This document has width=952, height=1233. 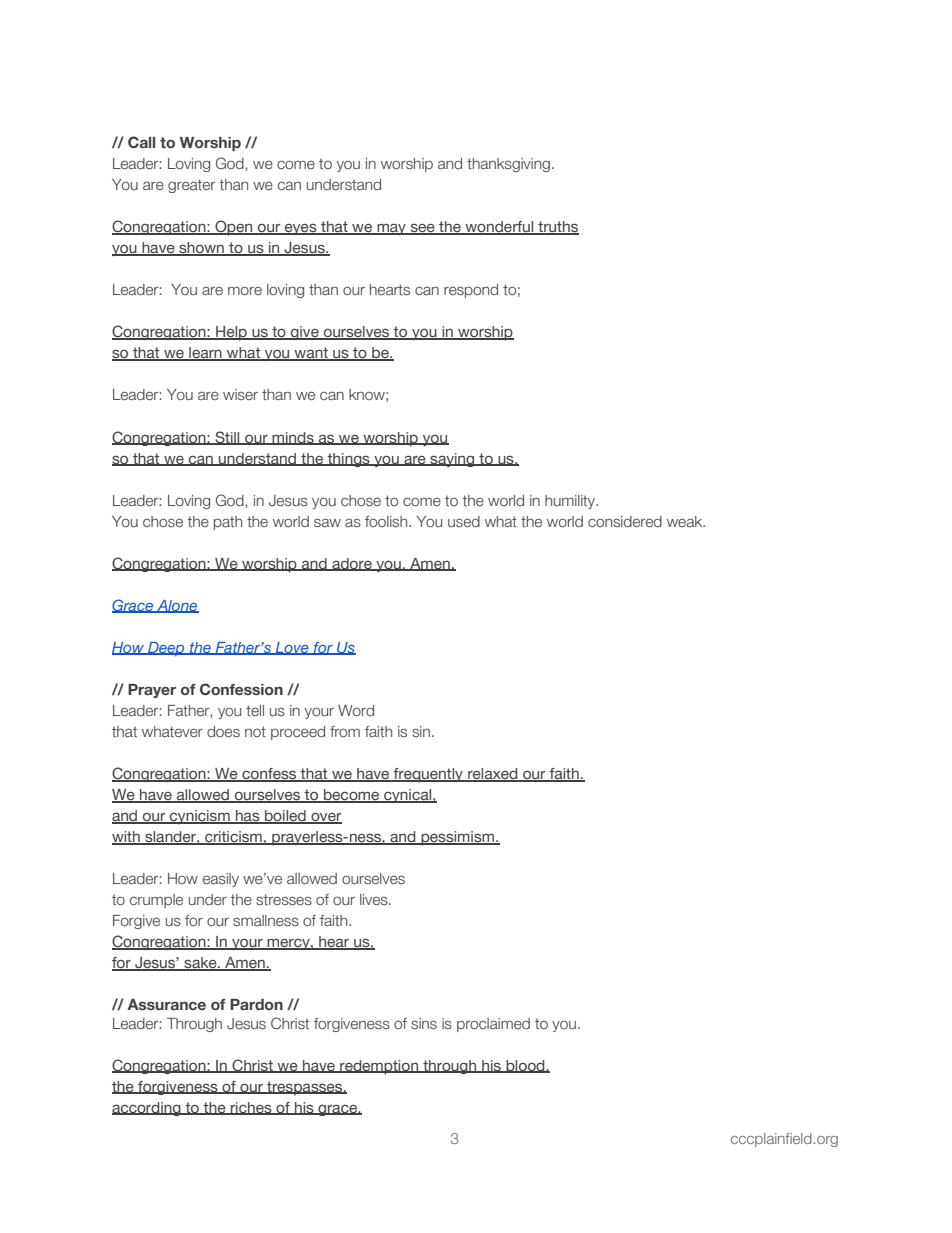 I want to click on saying, so click(x=452, y=460).
